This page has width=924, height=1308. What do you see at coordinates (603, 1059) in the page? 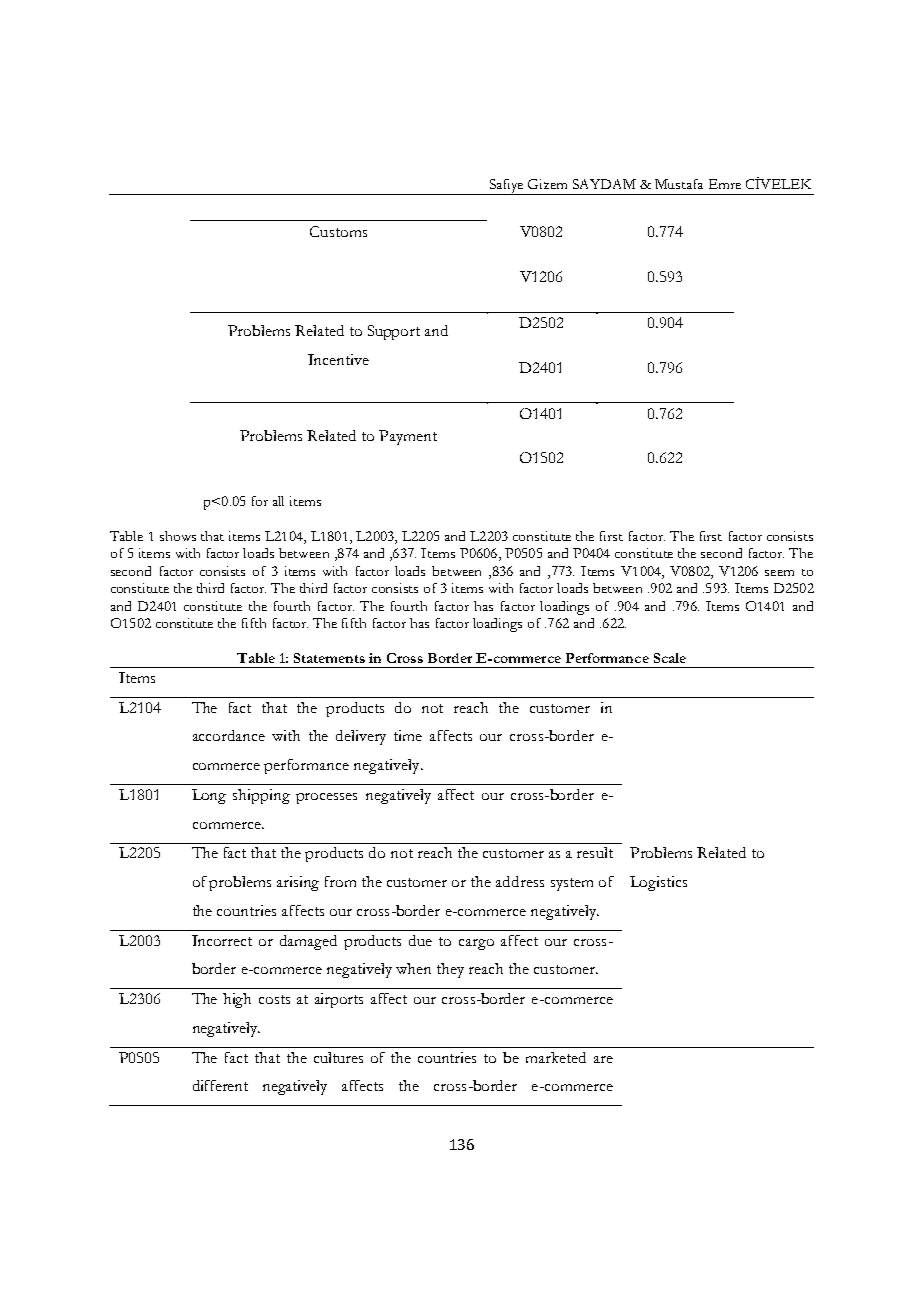
I see `are` at bounding box center [603, 1059].
